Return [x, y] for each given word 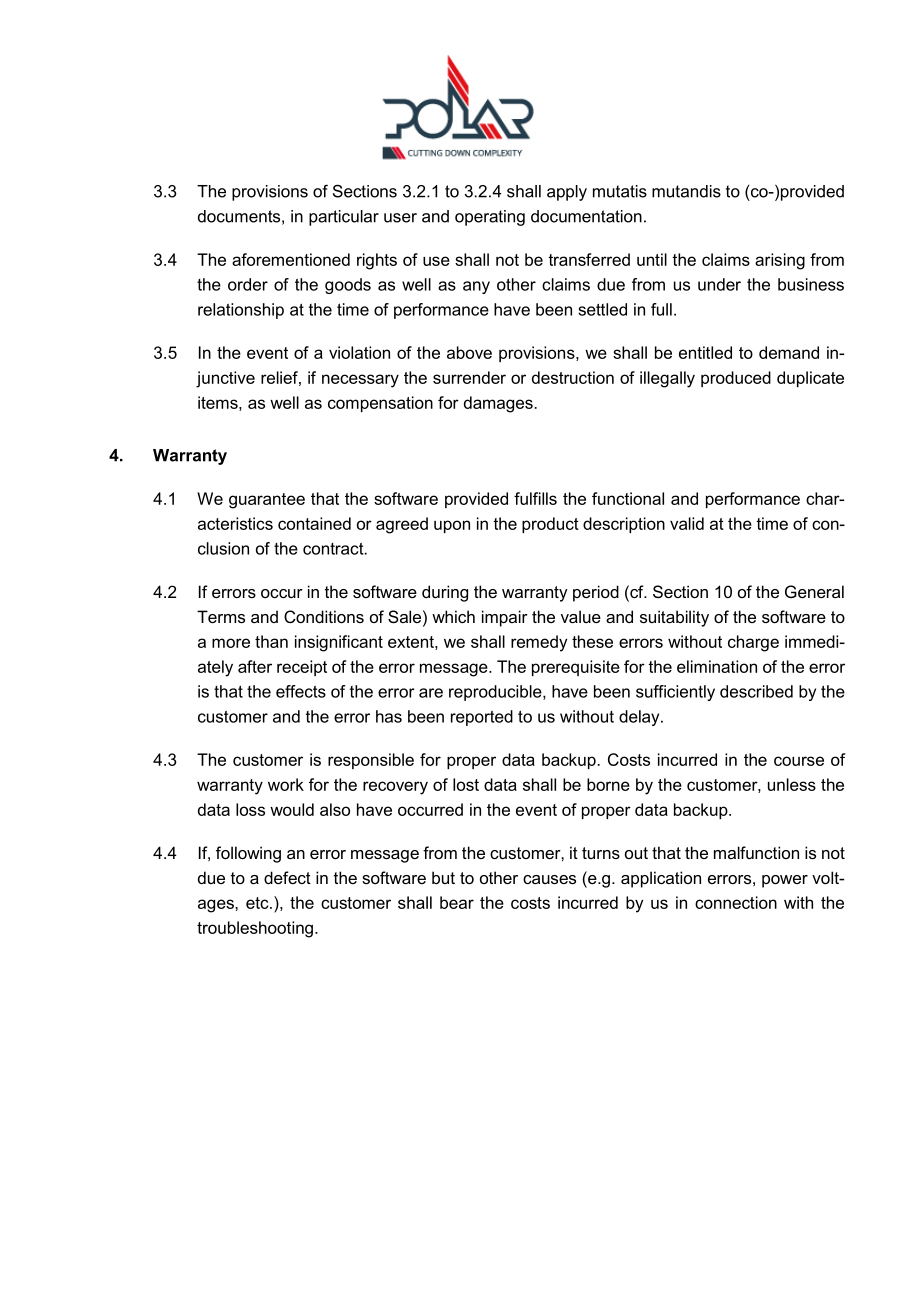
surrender [469, 377]
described [756, 691]
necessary [360, 381]
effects [301, 691]
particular [344, 218]
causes [549, 879]
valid [687, 523]
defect [287, 877]
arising [780, 261]
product [550, 525]
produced [736, 379]
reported [482, 718]
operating [490, 218]
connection [736, 902]
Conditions [324, 616]
